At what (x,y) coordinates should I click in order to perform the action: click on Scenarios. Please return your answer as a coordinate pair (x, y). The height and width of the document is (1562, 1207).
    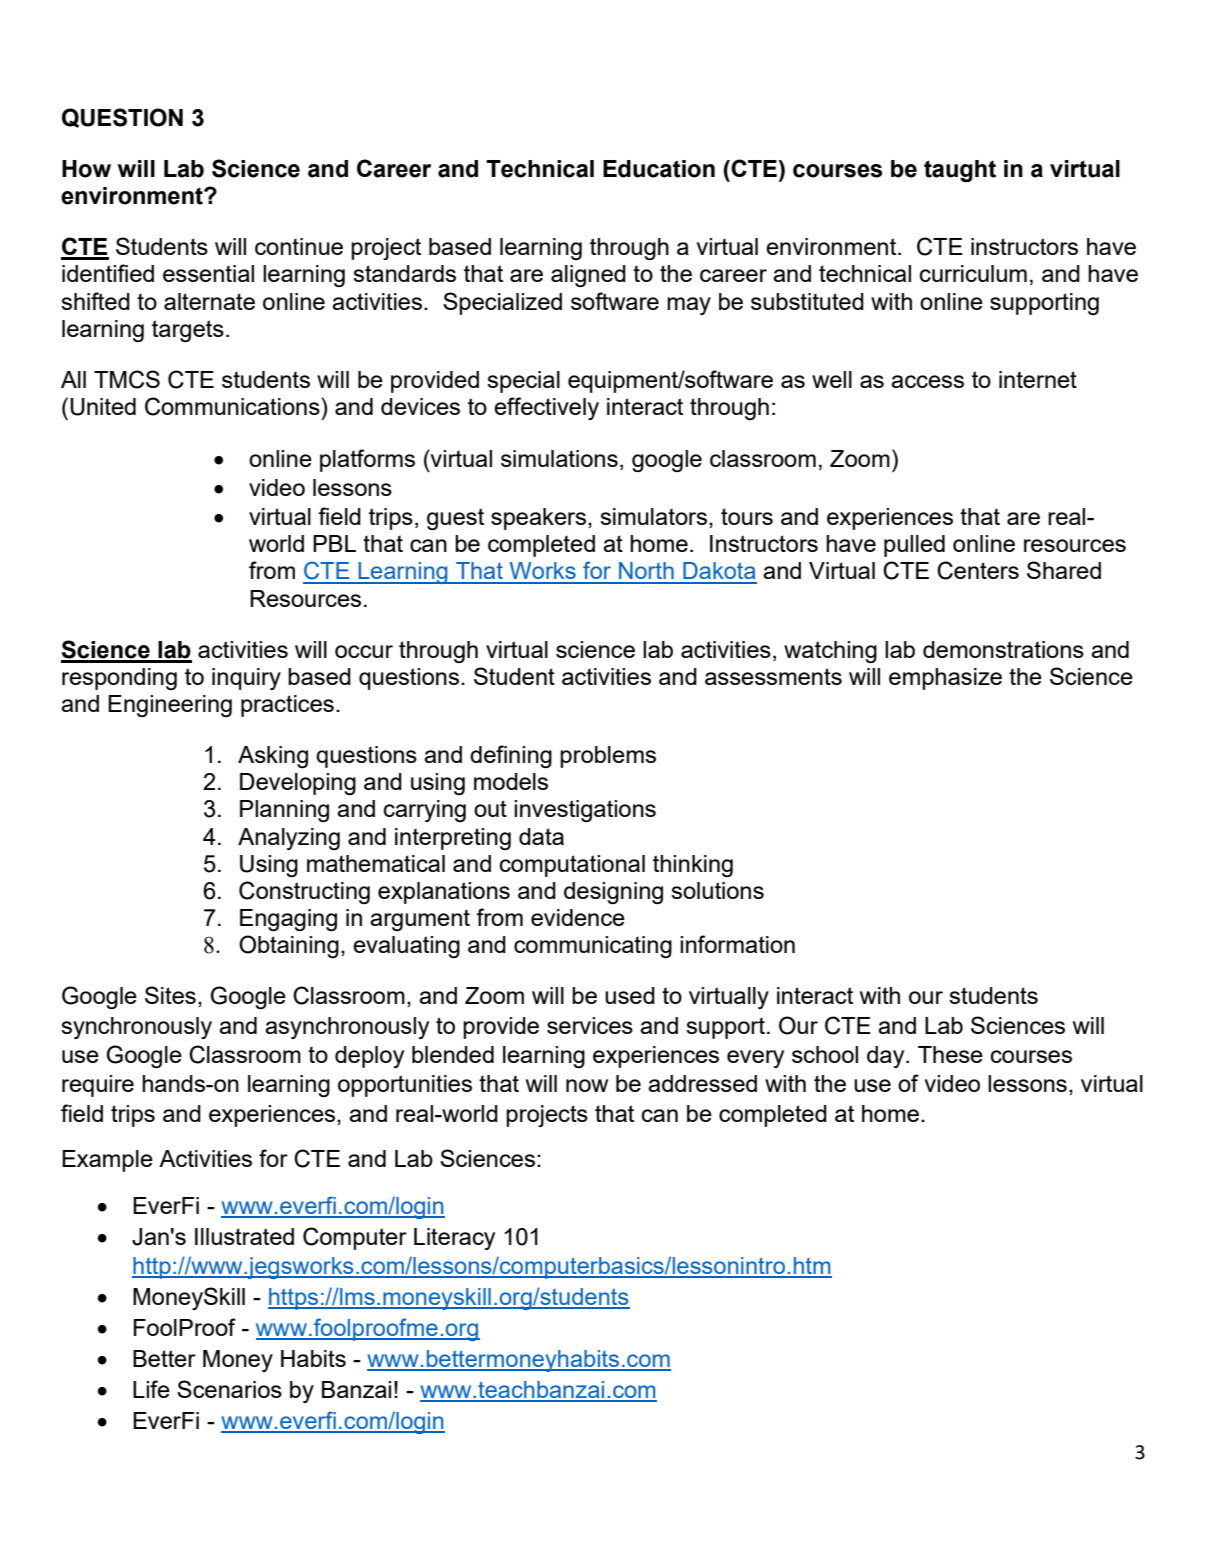
    Looking at the image, I should click on (229, 1389).
